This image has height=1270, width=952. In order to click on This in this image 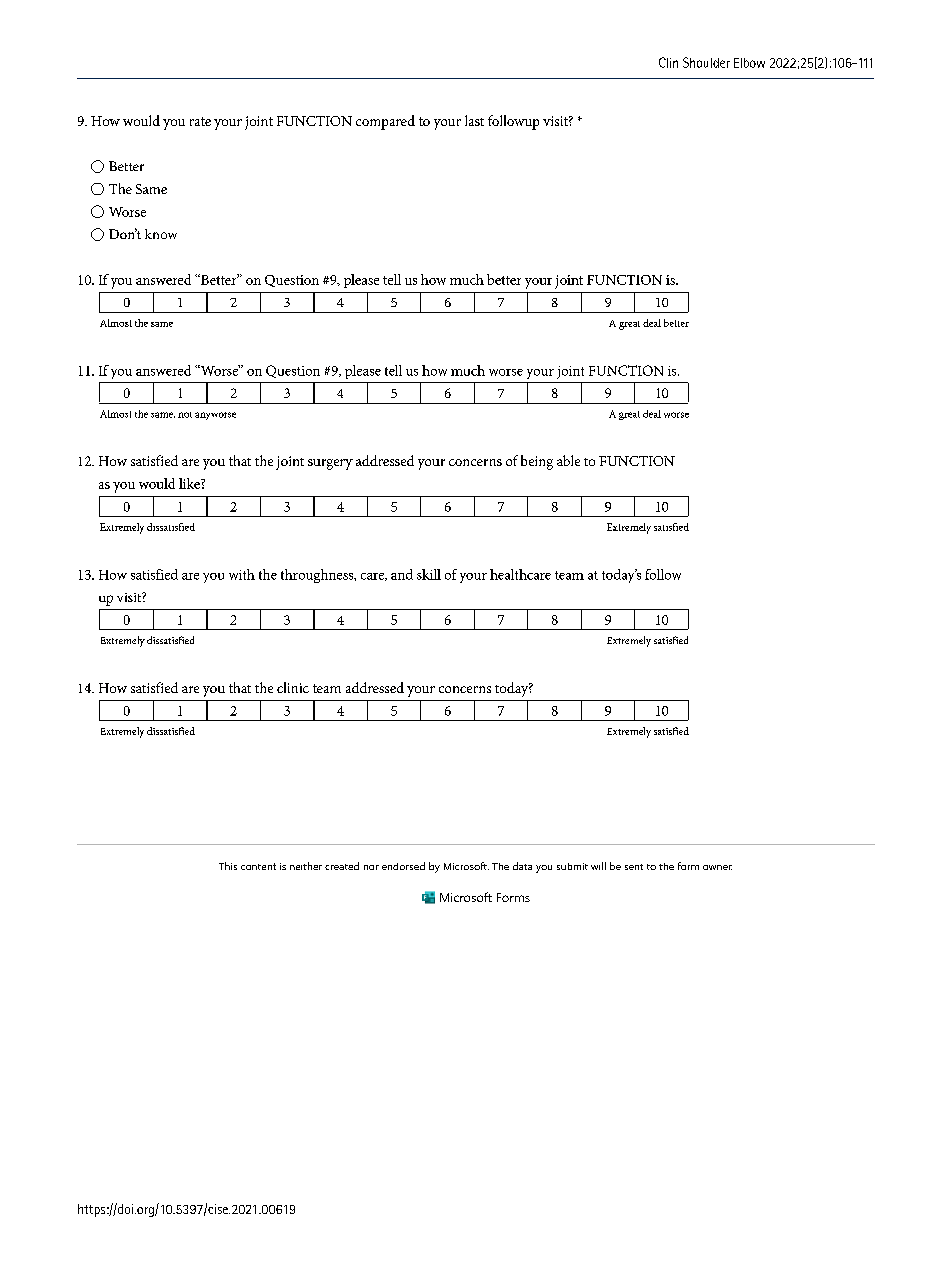, I will do `click(228, 866)`.
